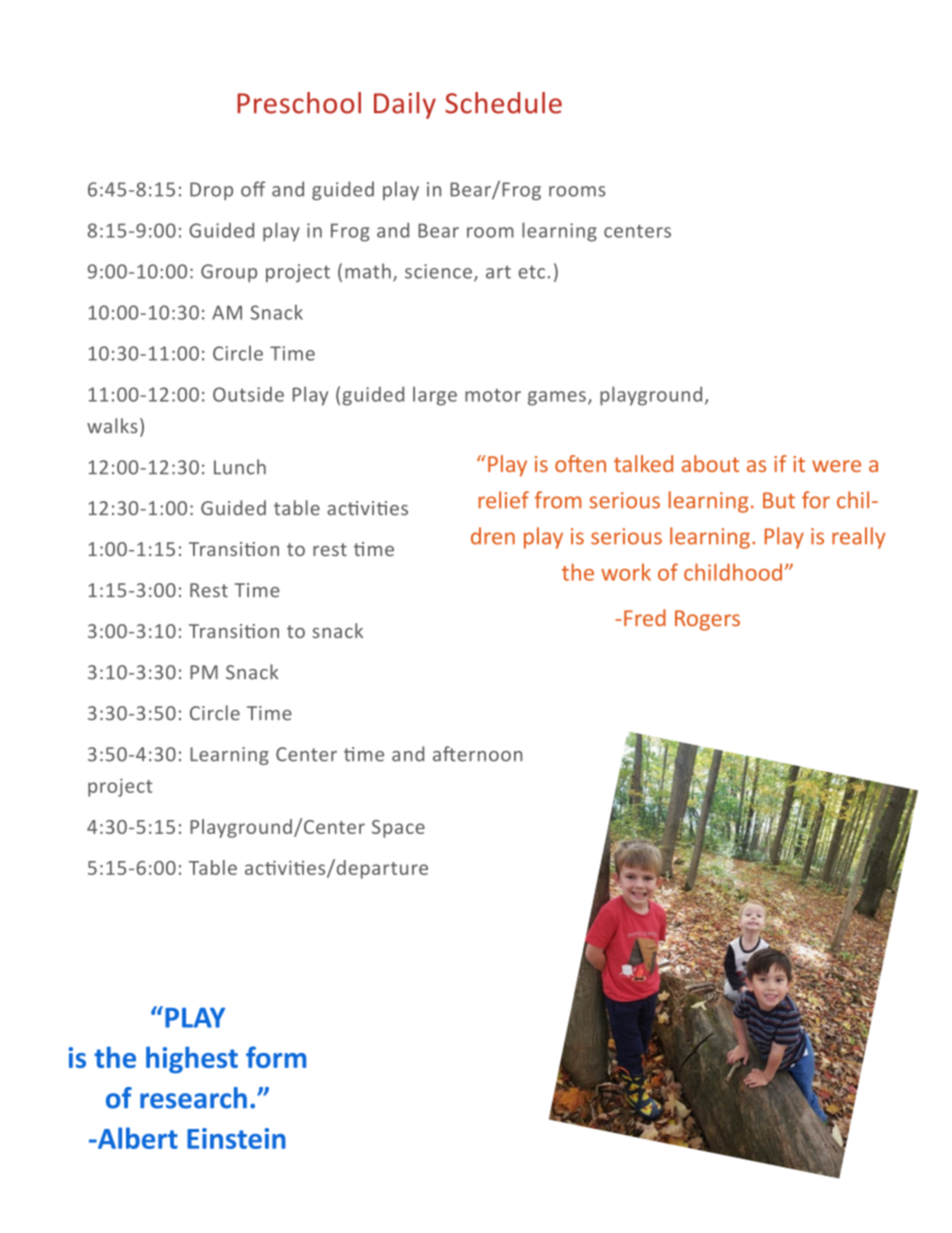  Describe the element at coordinates (710, 463) in the screenshot. I see `about` at that location.
